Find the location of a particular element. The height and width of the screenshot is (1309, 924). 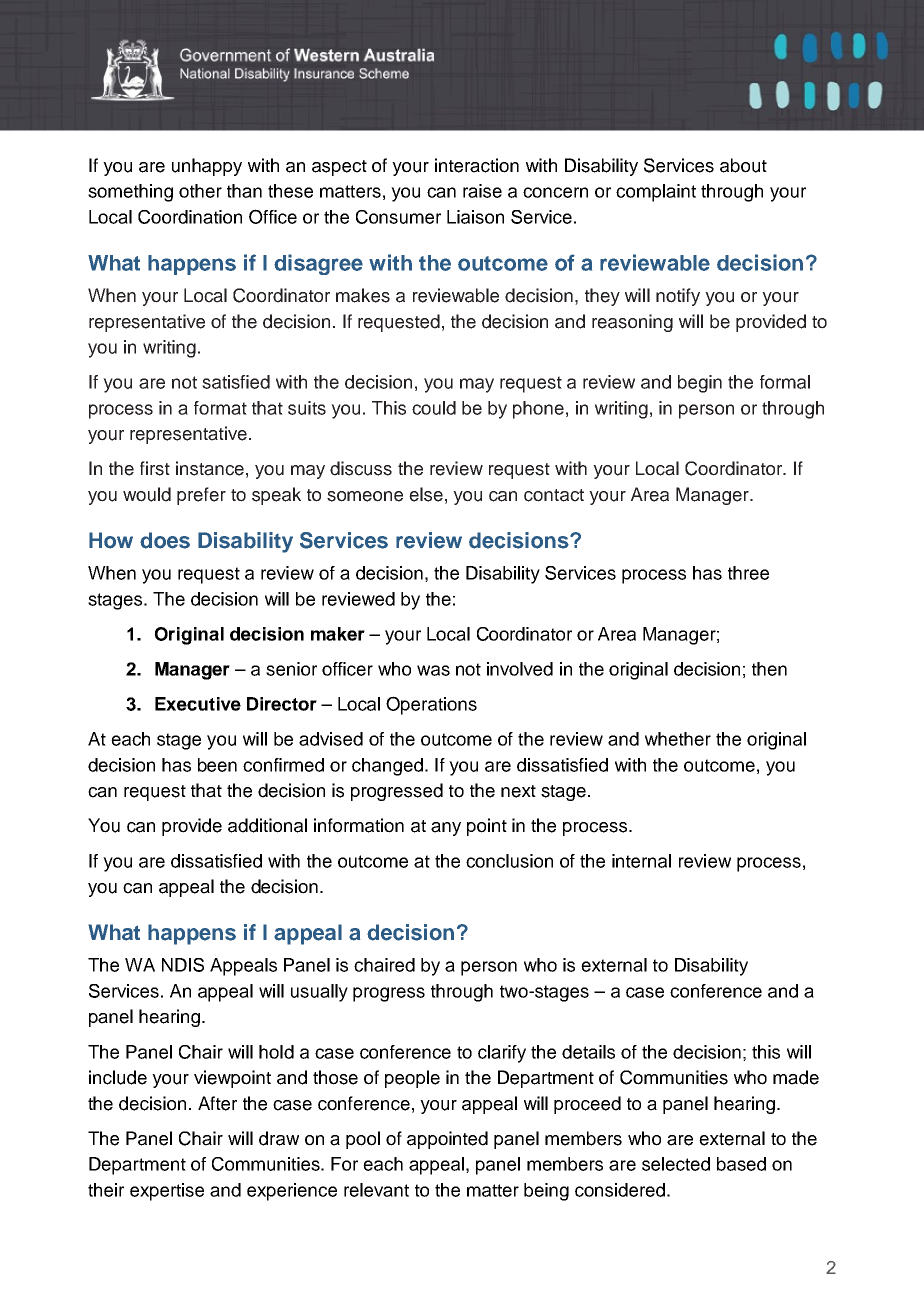

begin is located at coordinates (700, 384).
